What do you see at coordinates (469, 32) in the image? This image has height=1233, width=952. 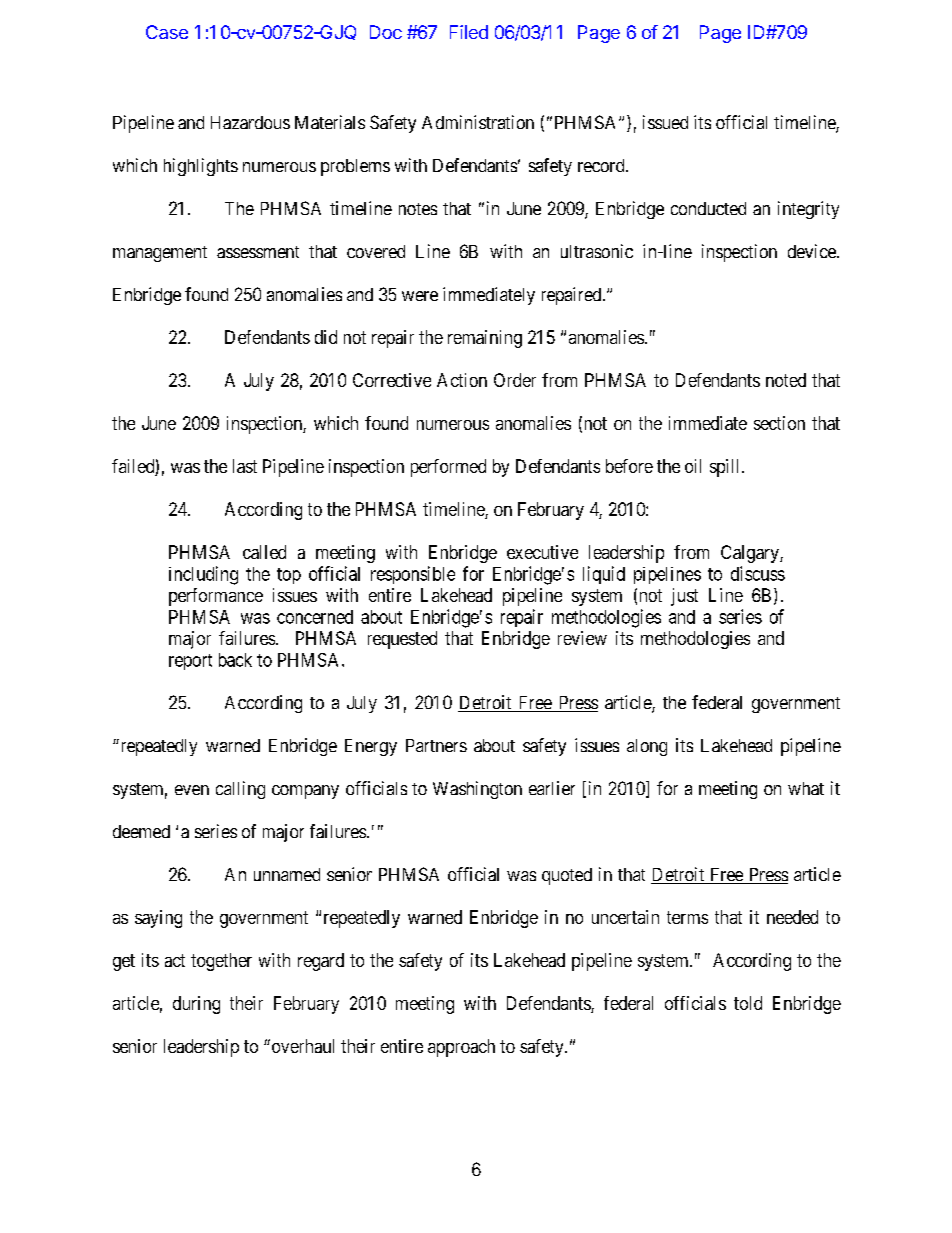 I see `Filed` at bounding box center [469, 32].
